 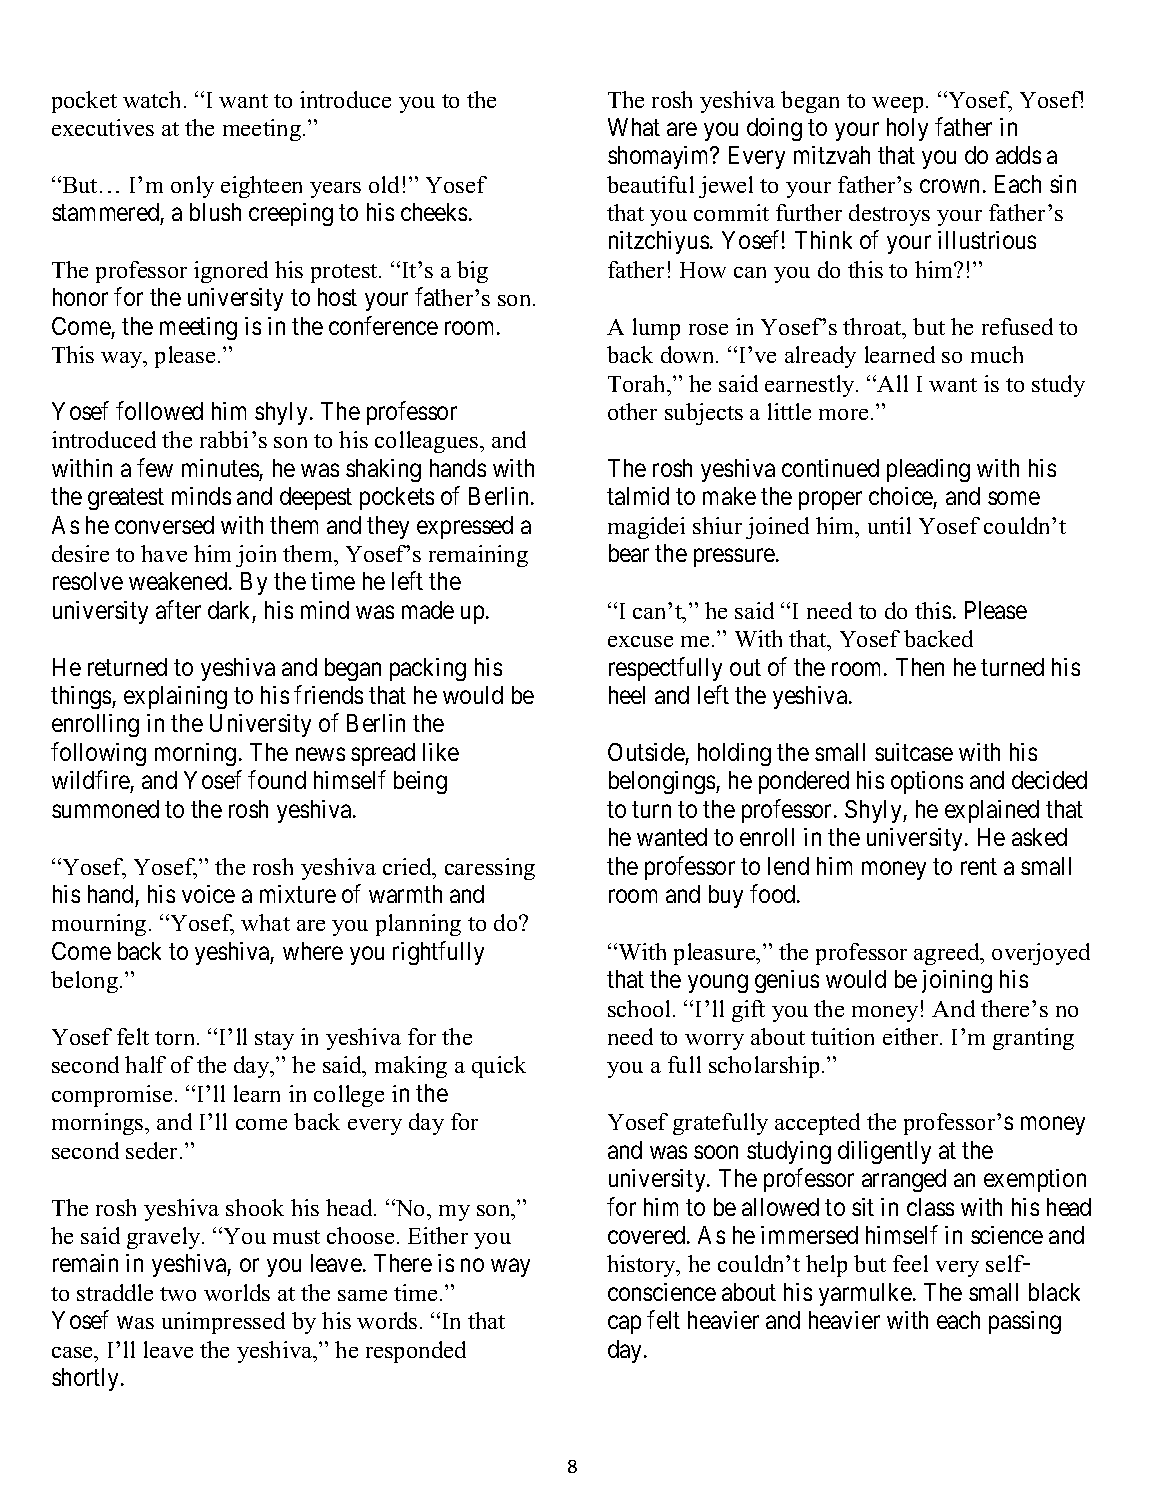 What do you see at coordinates (499, 1067) in the screenshot?
I see `quick` at bounding box center [499, 1067].
